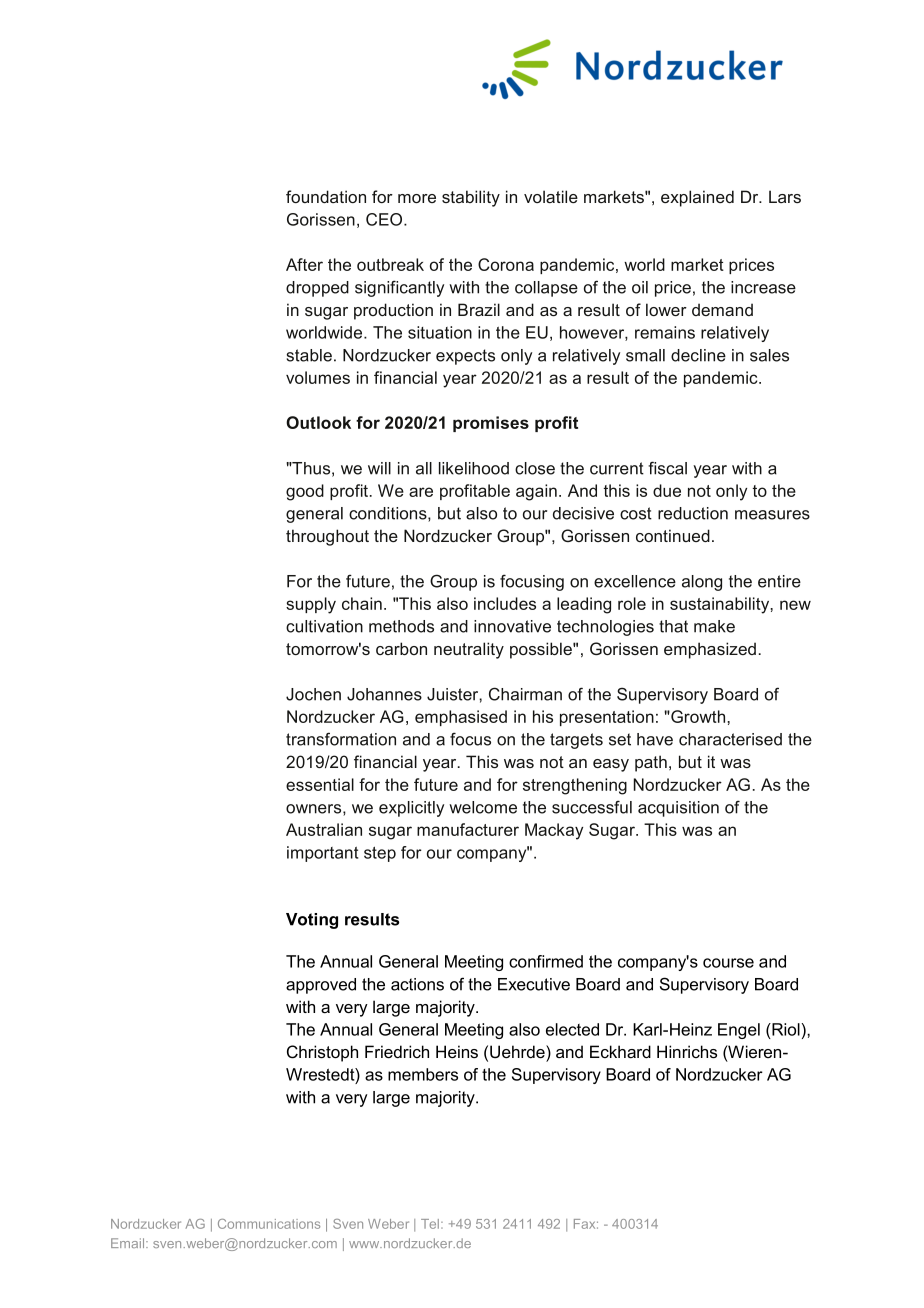 This screenshot has height=1308, width=924. What do you see at coordinates (697, 198) in the screenshot?
I see `explained` at bounding box center [697, 198].
